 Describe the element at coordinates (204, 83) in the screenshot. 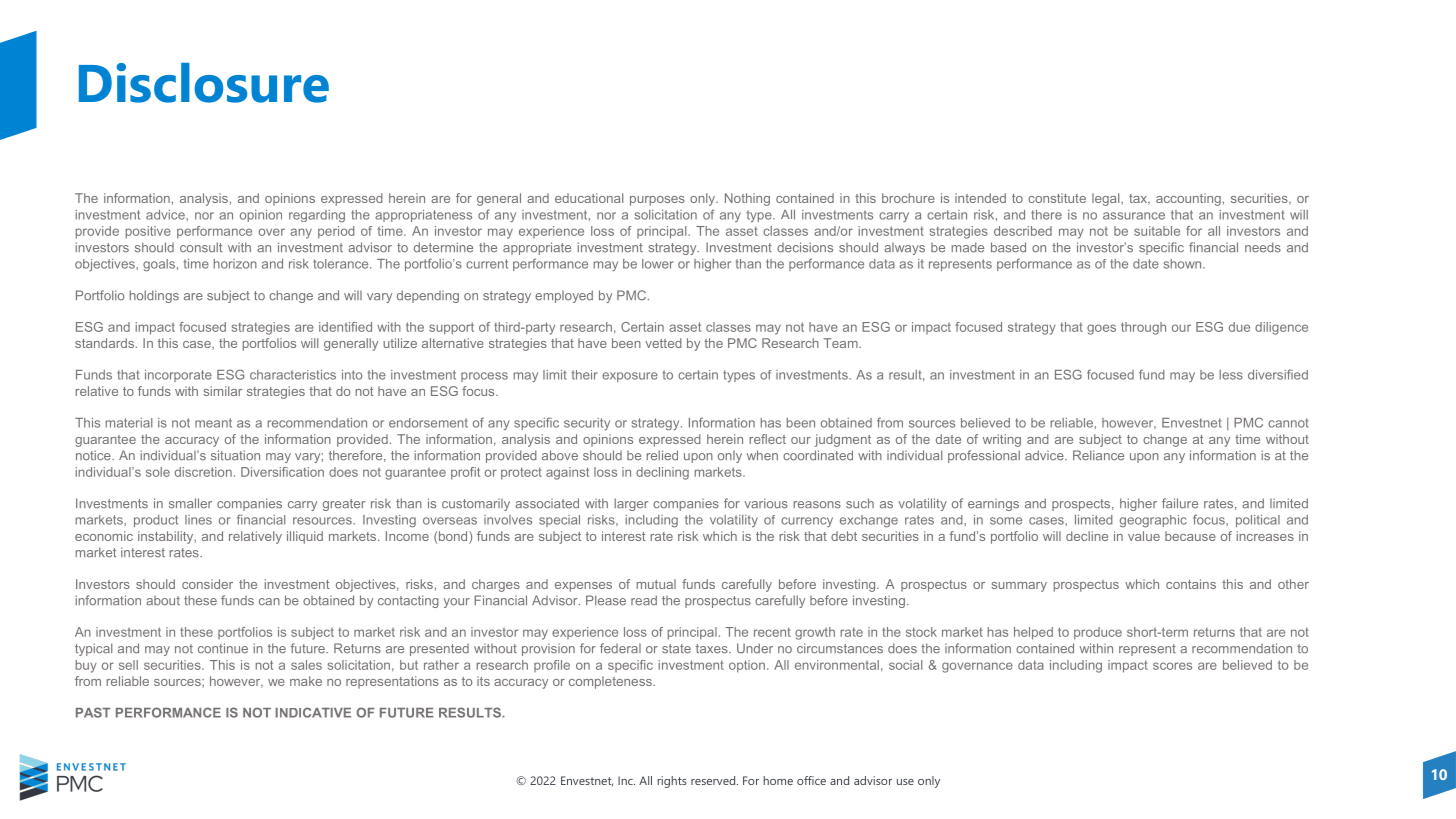

I see `Disclosure` at that location.
